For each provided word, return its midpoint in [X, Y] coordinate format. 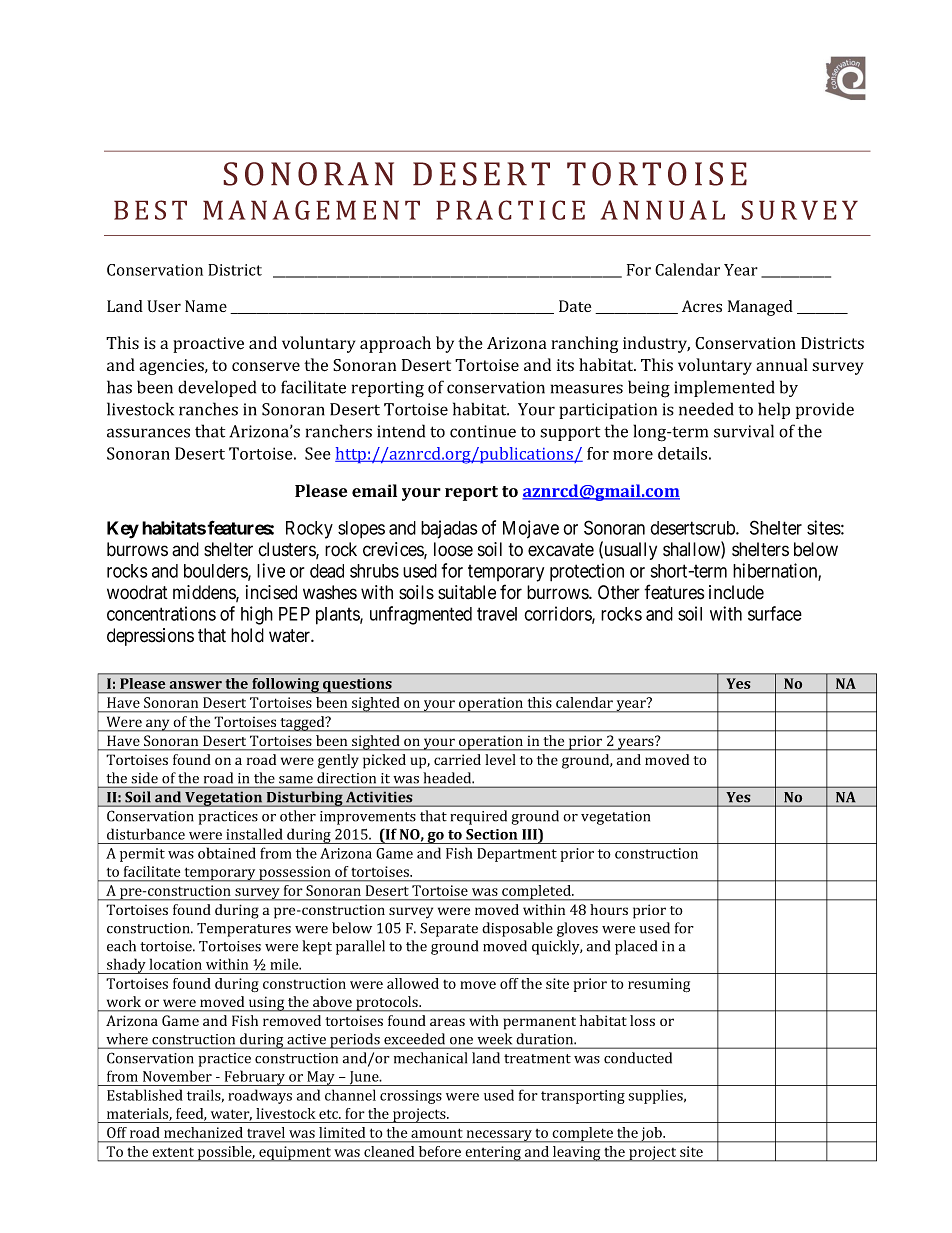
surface [775, 613]
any [158, 725]
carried [457, 759]
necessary [499, 1136]
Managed [760, 308]
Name [206, 306]
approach [395, 344]
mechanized [203, 1132]
